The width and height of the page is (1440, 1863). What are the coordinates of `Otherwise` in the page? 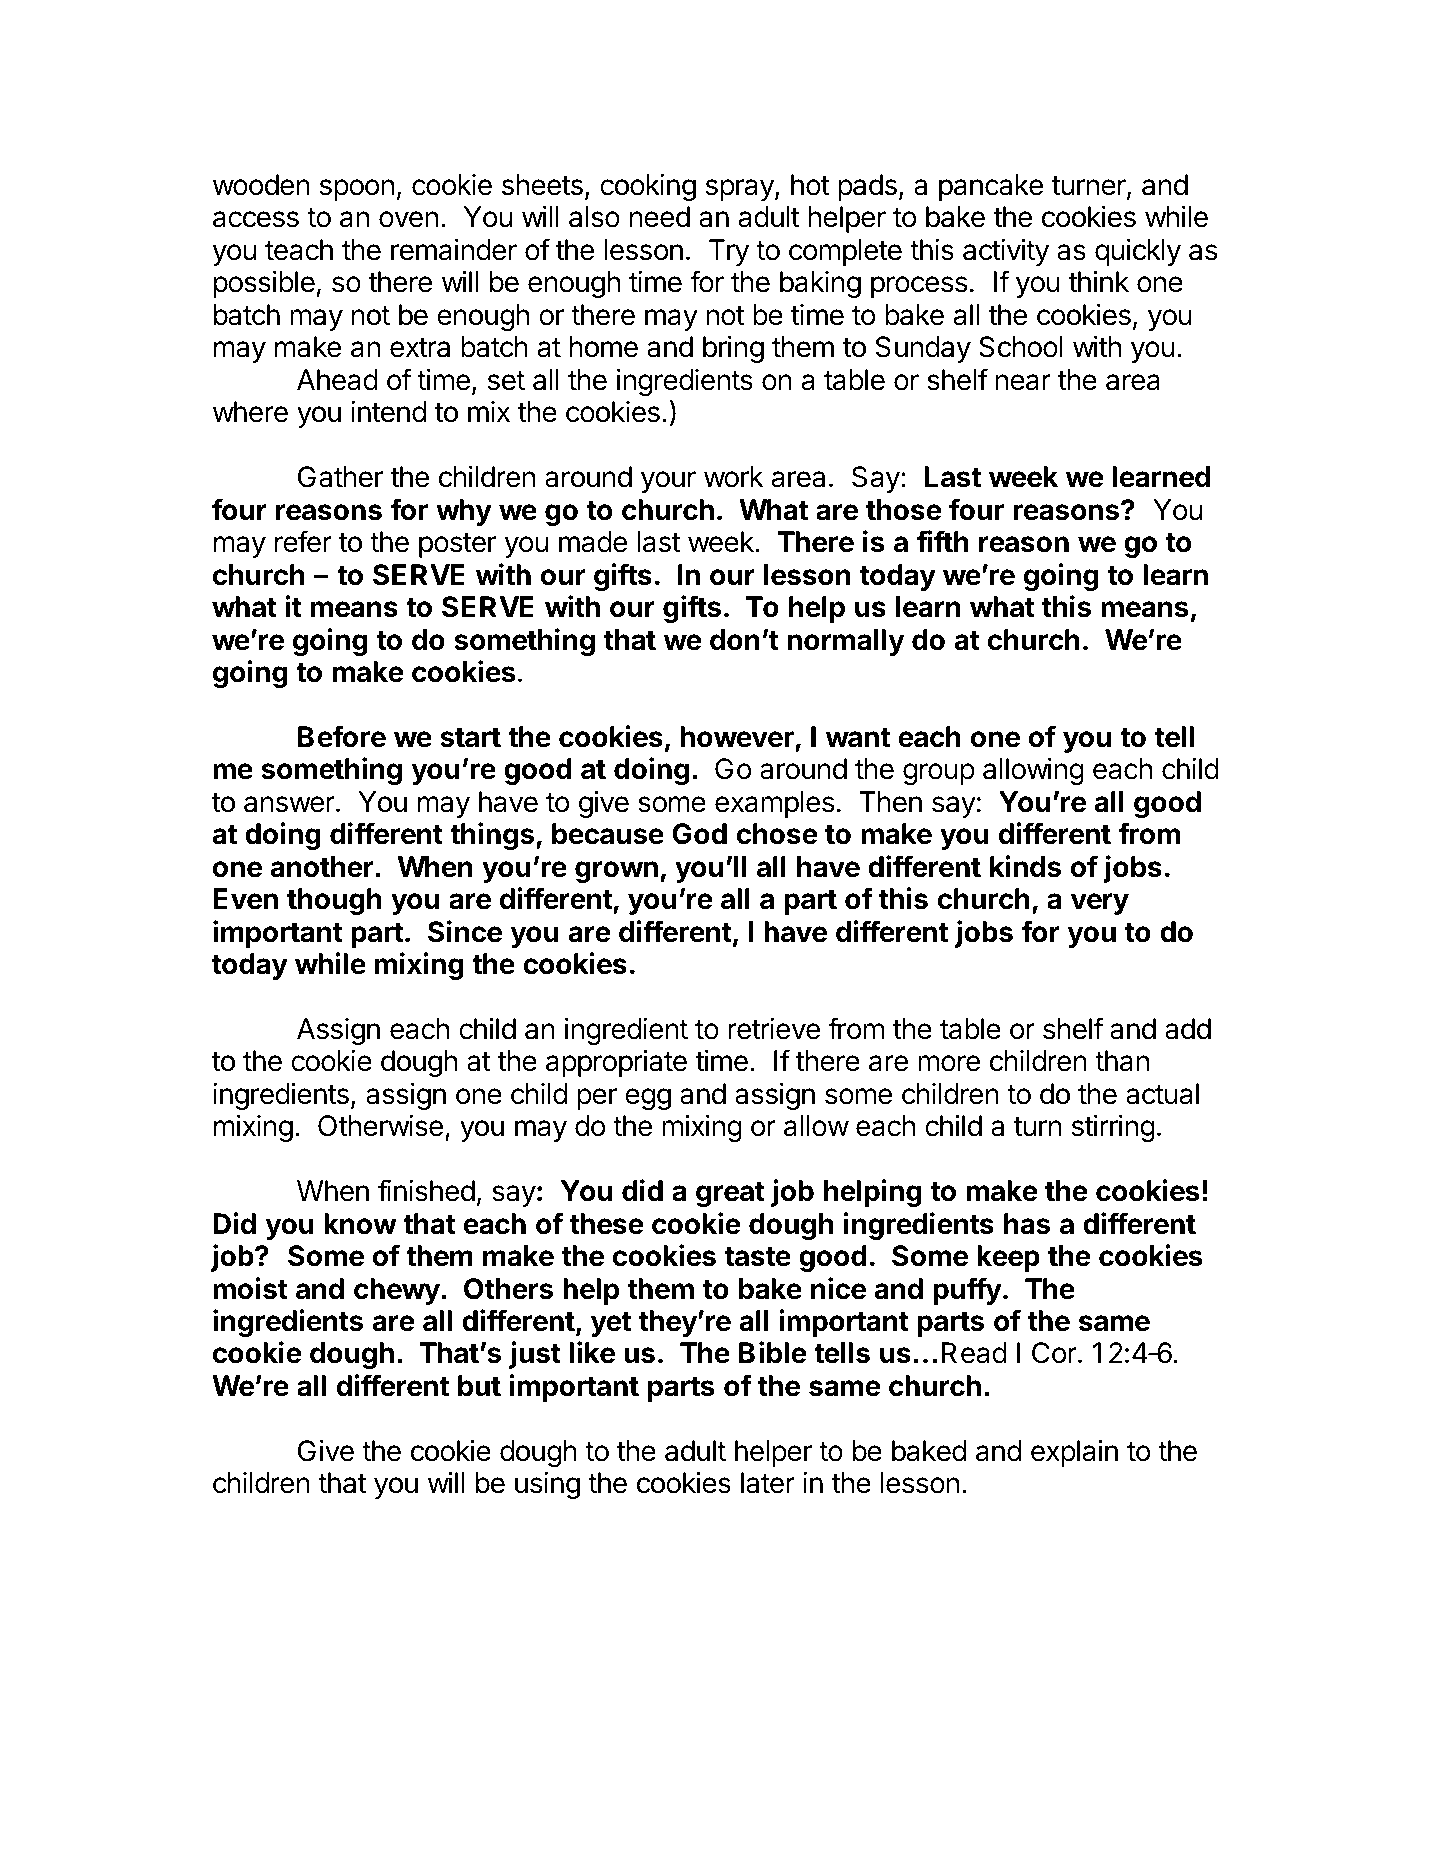 It's located at (380, 1126).
